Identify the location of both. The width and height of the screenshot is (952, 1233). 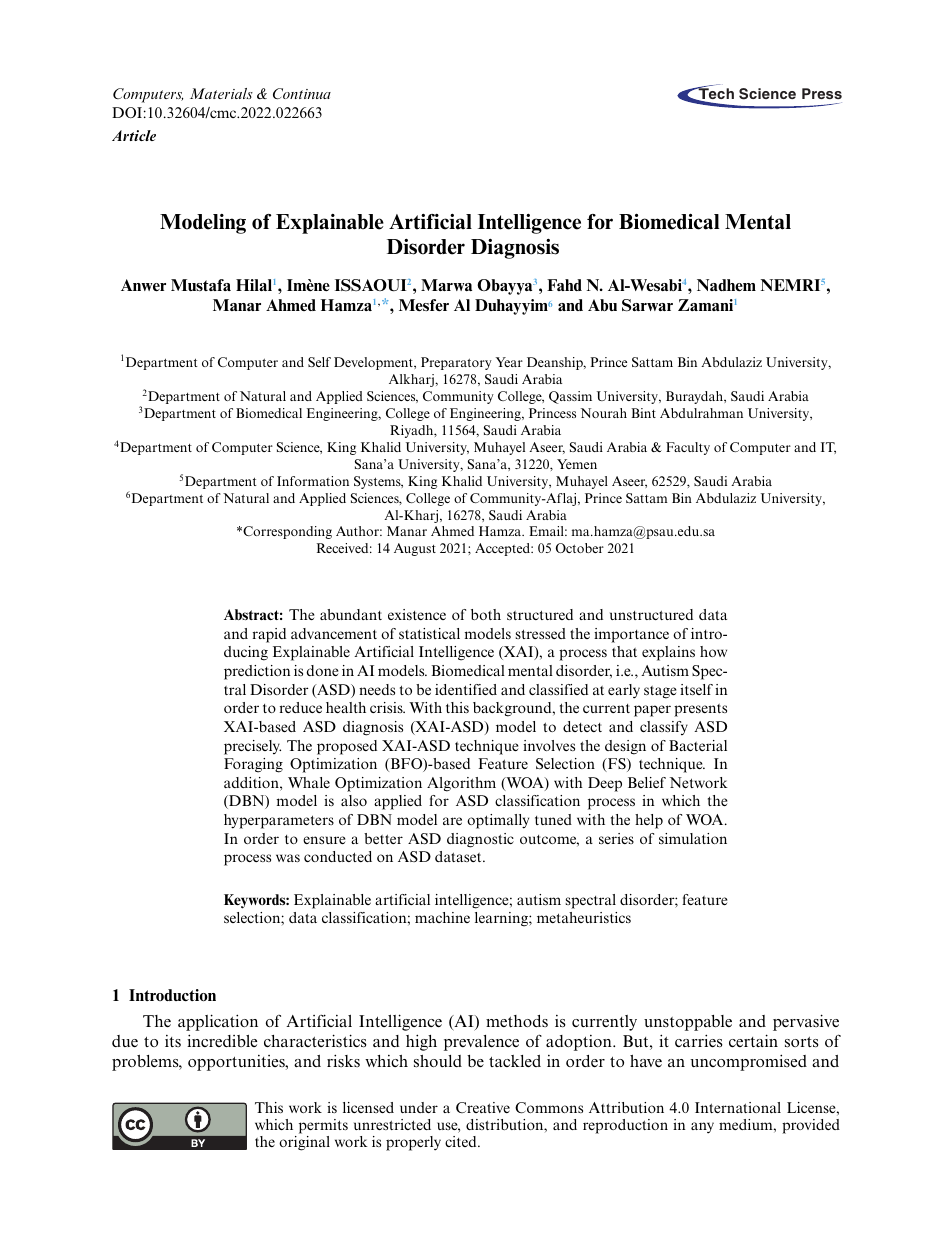
(486, 614).
